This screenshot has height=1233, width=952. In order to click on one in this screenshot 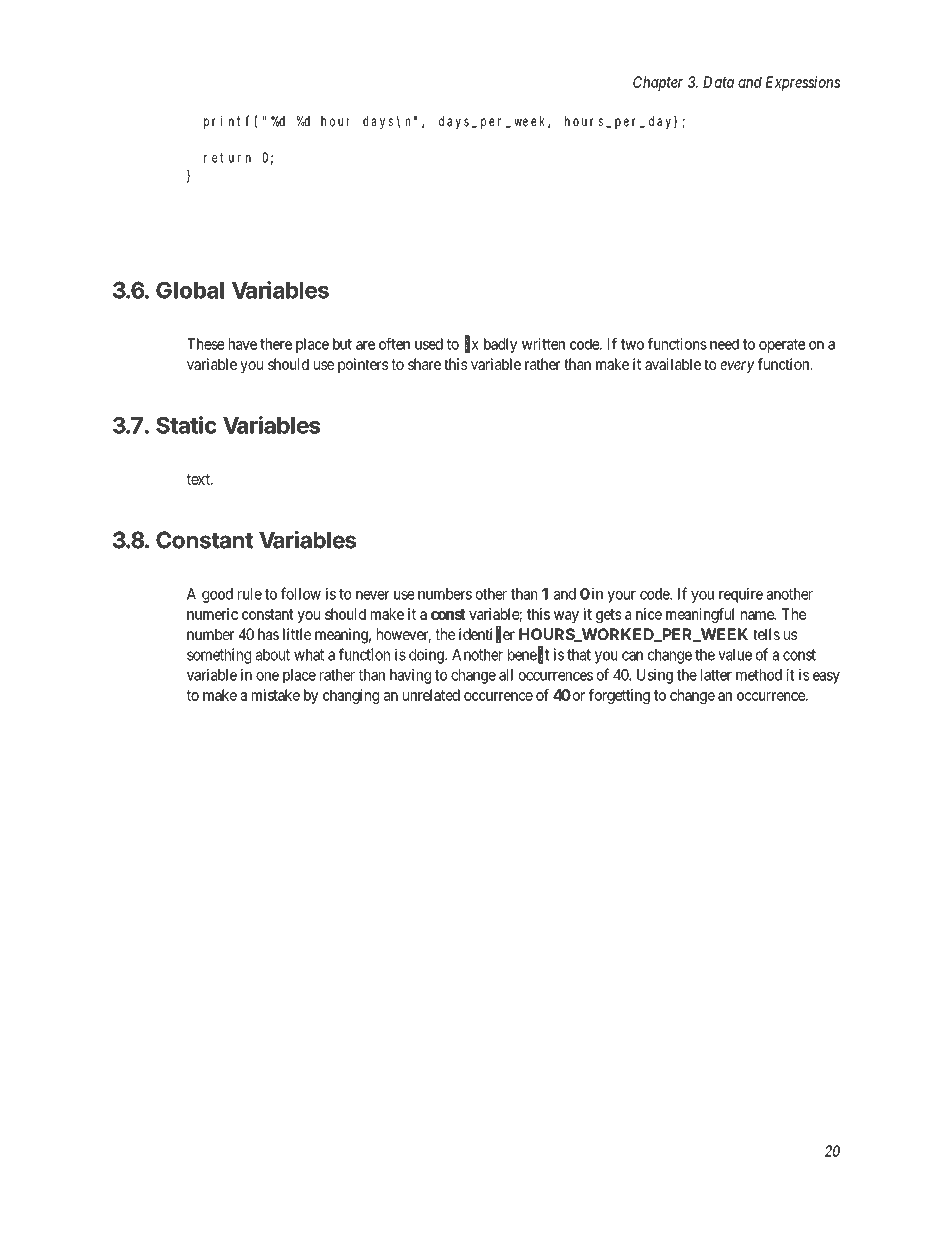, I will do `click(267, 676)`.
